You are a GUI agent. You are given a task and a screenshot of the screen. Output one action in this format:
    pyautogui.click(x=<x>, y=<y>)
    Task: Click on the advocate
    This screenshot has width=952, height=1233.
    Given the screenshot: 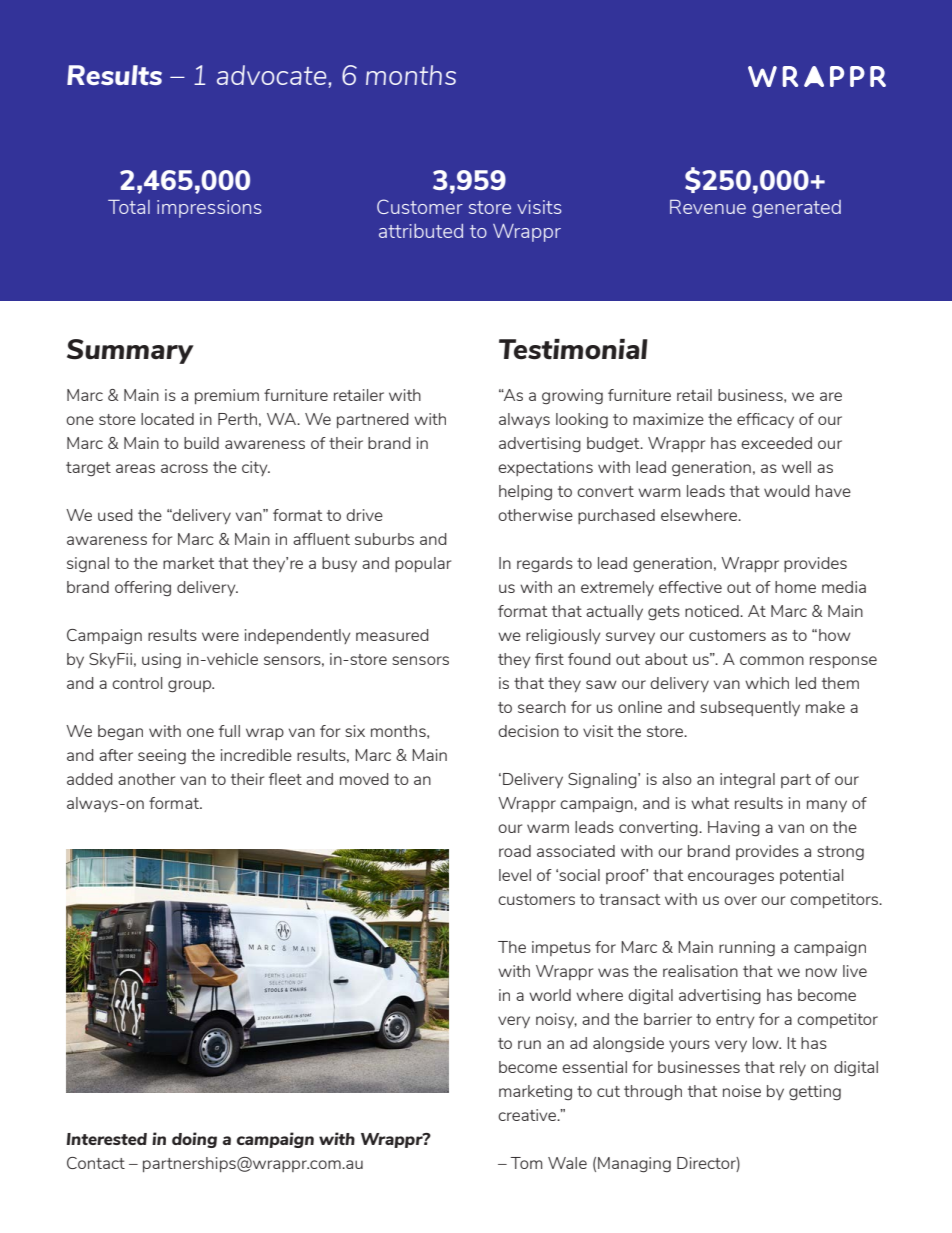 What is the action you would take?
    pyautogui.click(x=273, y=75)
